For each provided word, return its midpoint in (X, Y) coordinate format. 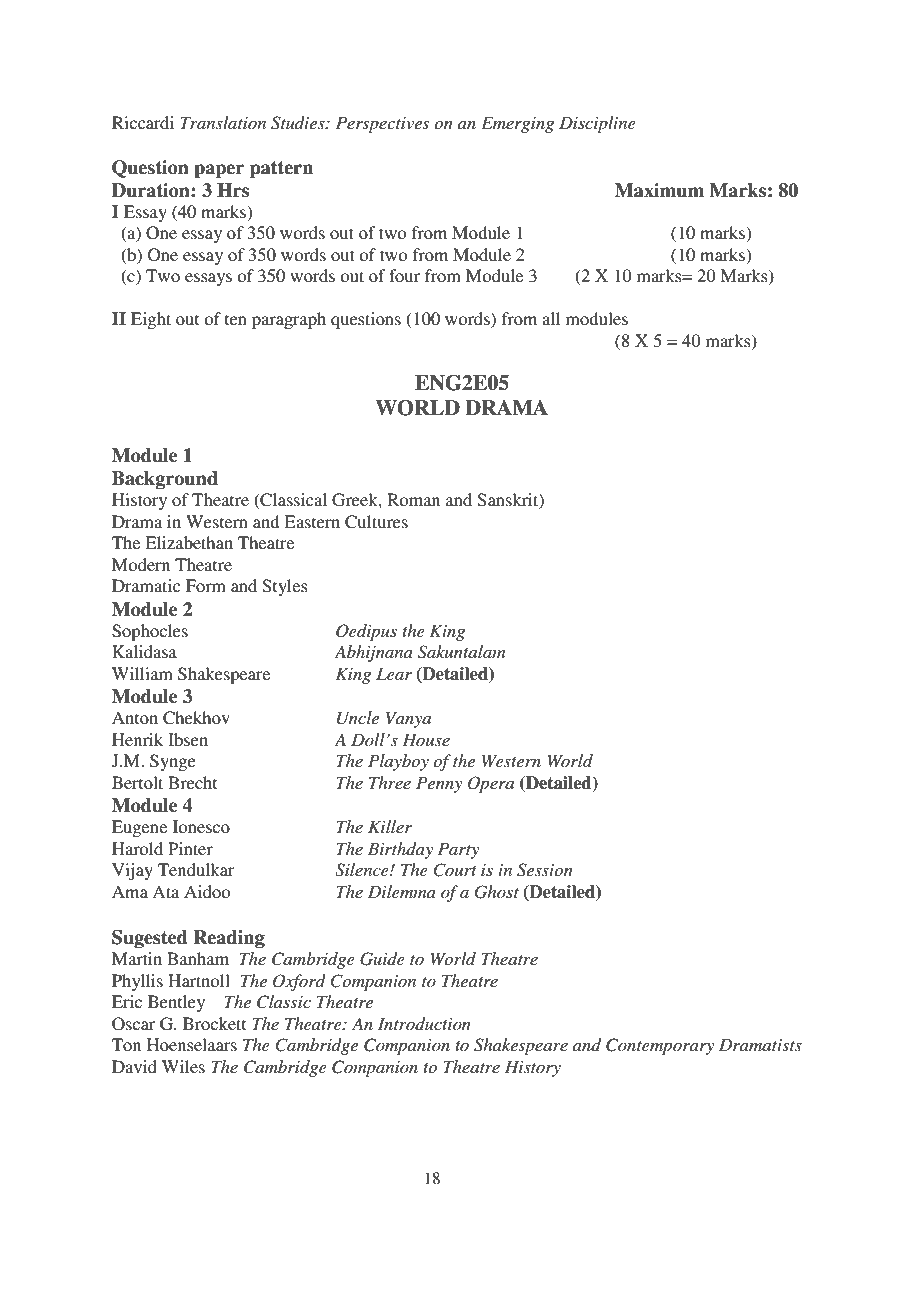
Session (545, 870)
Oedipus (366, 632)
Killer (390, 826)
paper (219, 171)
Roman (413, 499)
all (551, 318)
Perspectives (382, 124)
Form (206, 585)
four (404, 275)
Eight (151, 320)
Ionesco (201, 826)
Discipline (597, 124)
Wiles (183, 1066)
